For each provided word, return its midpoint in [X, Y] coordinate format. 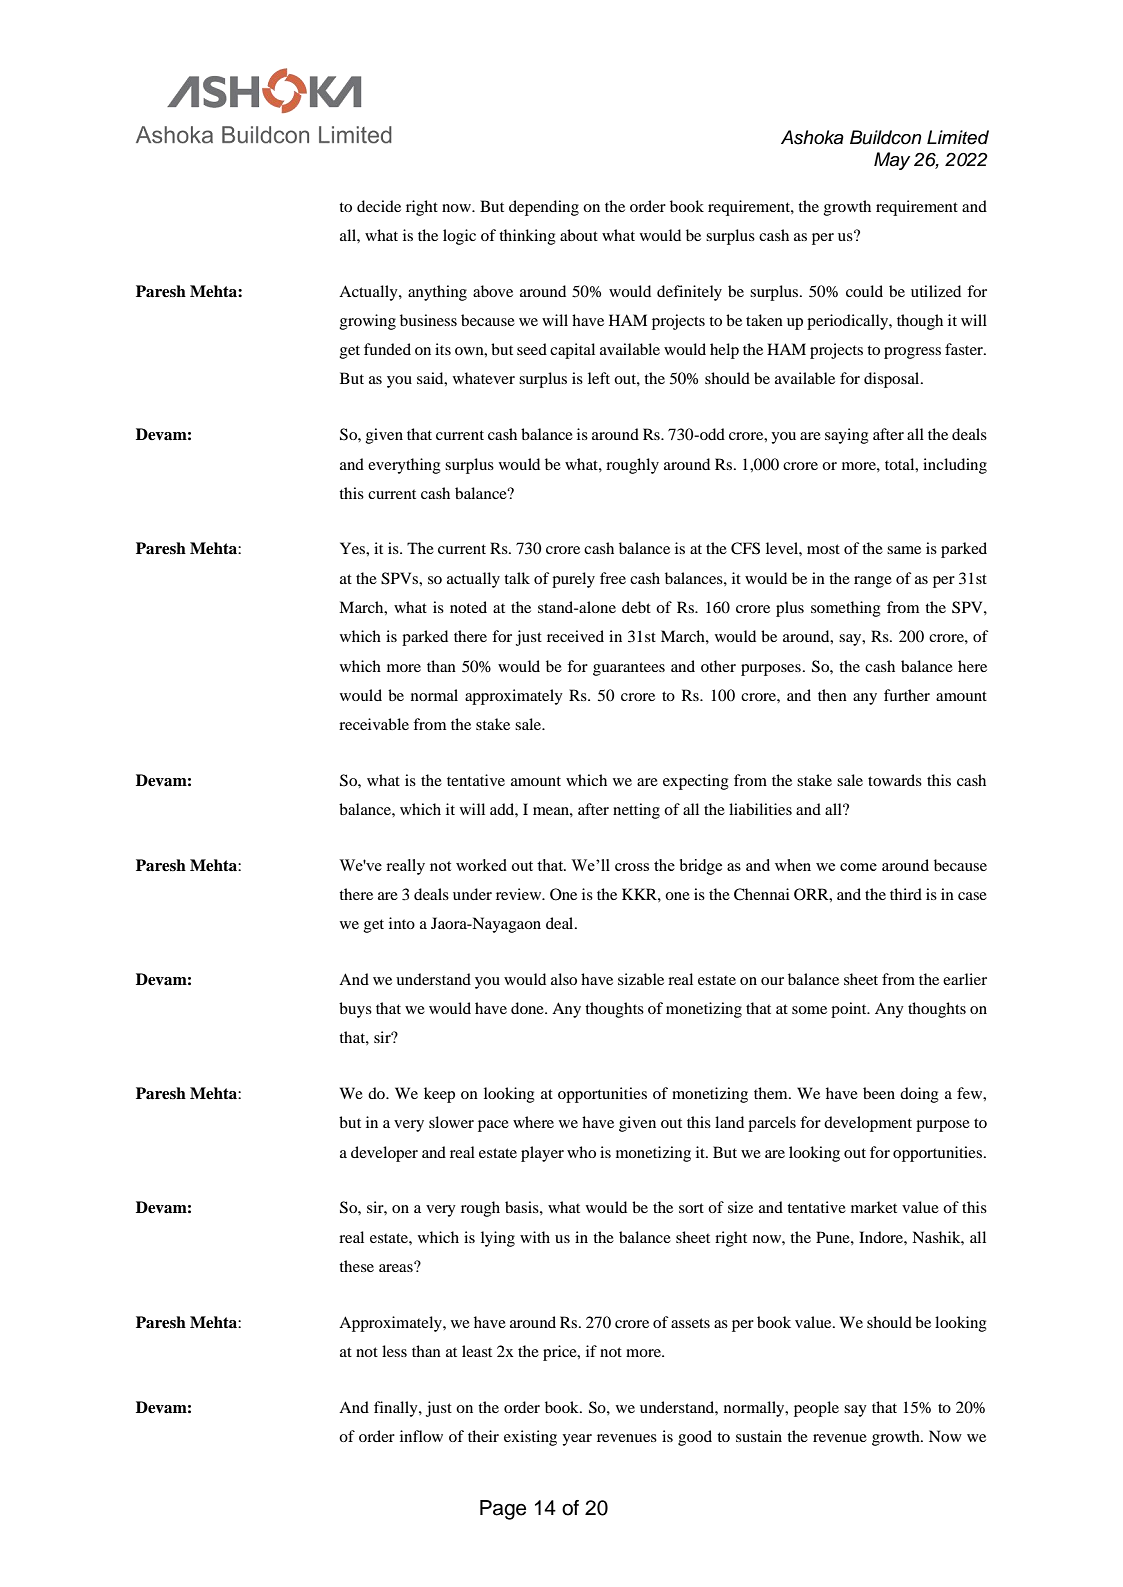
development [868, 1124]
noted [468, 607]
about [579, 235]
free [613, 578]
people [816, 1409]
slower [451, 1122]
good [695, 1438]
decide [379, 206]
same [904, 550]
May [892, 161]
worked [481, 865]
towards [895, 780]
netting [636, 811]
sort [691, 1208]
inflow [421, 1436]
